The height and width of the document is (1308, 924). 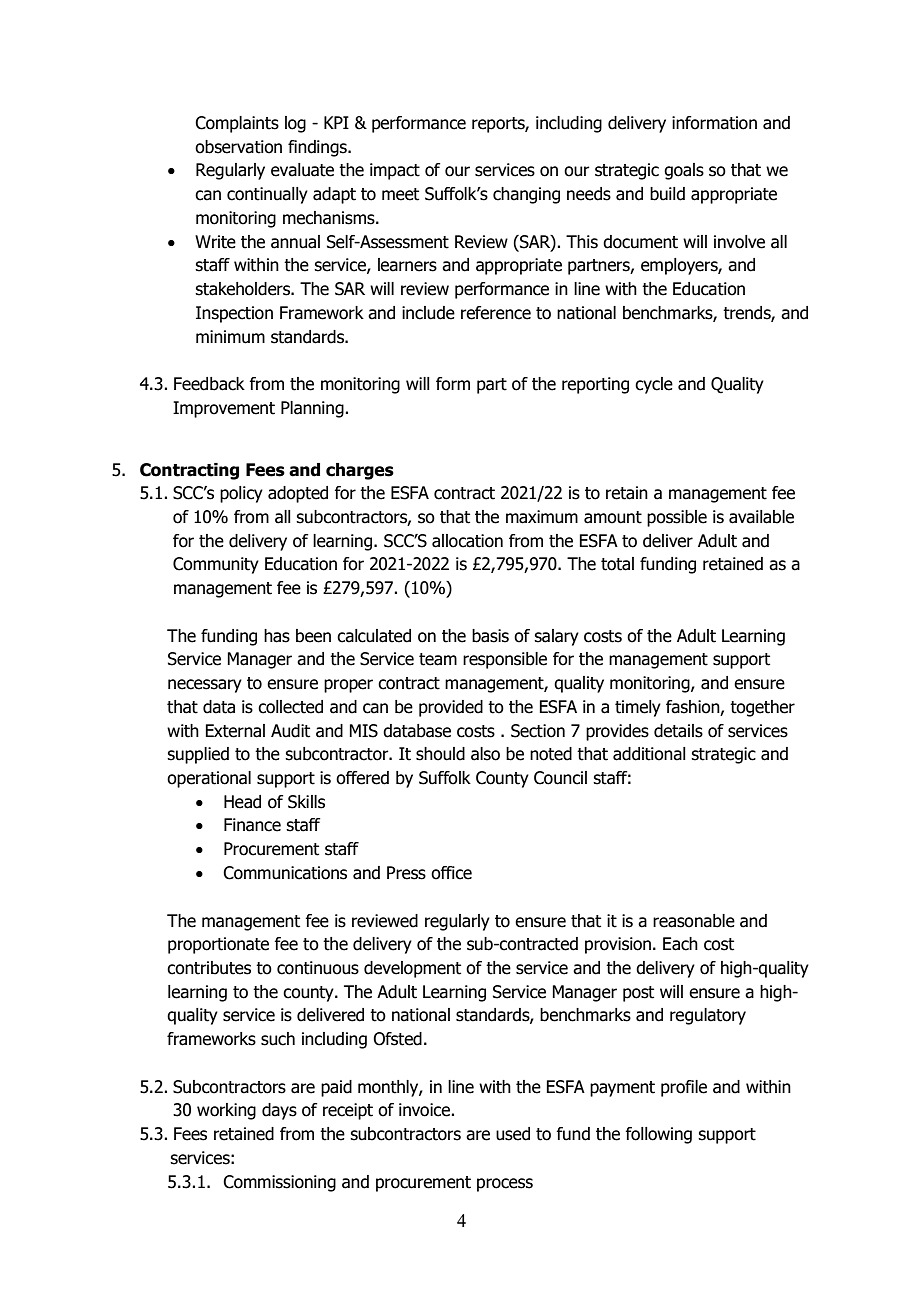 What do you see at coordinates (241, 494) in the document?
I see `policy` at bounding box center [241, 494].
